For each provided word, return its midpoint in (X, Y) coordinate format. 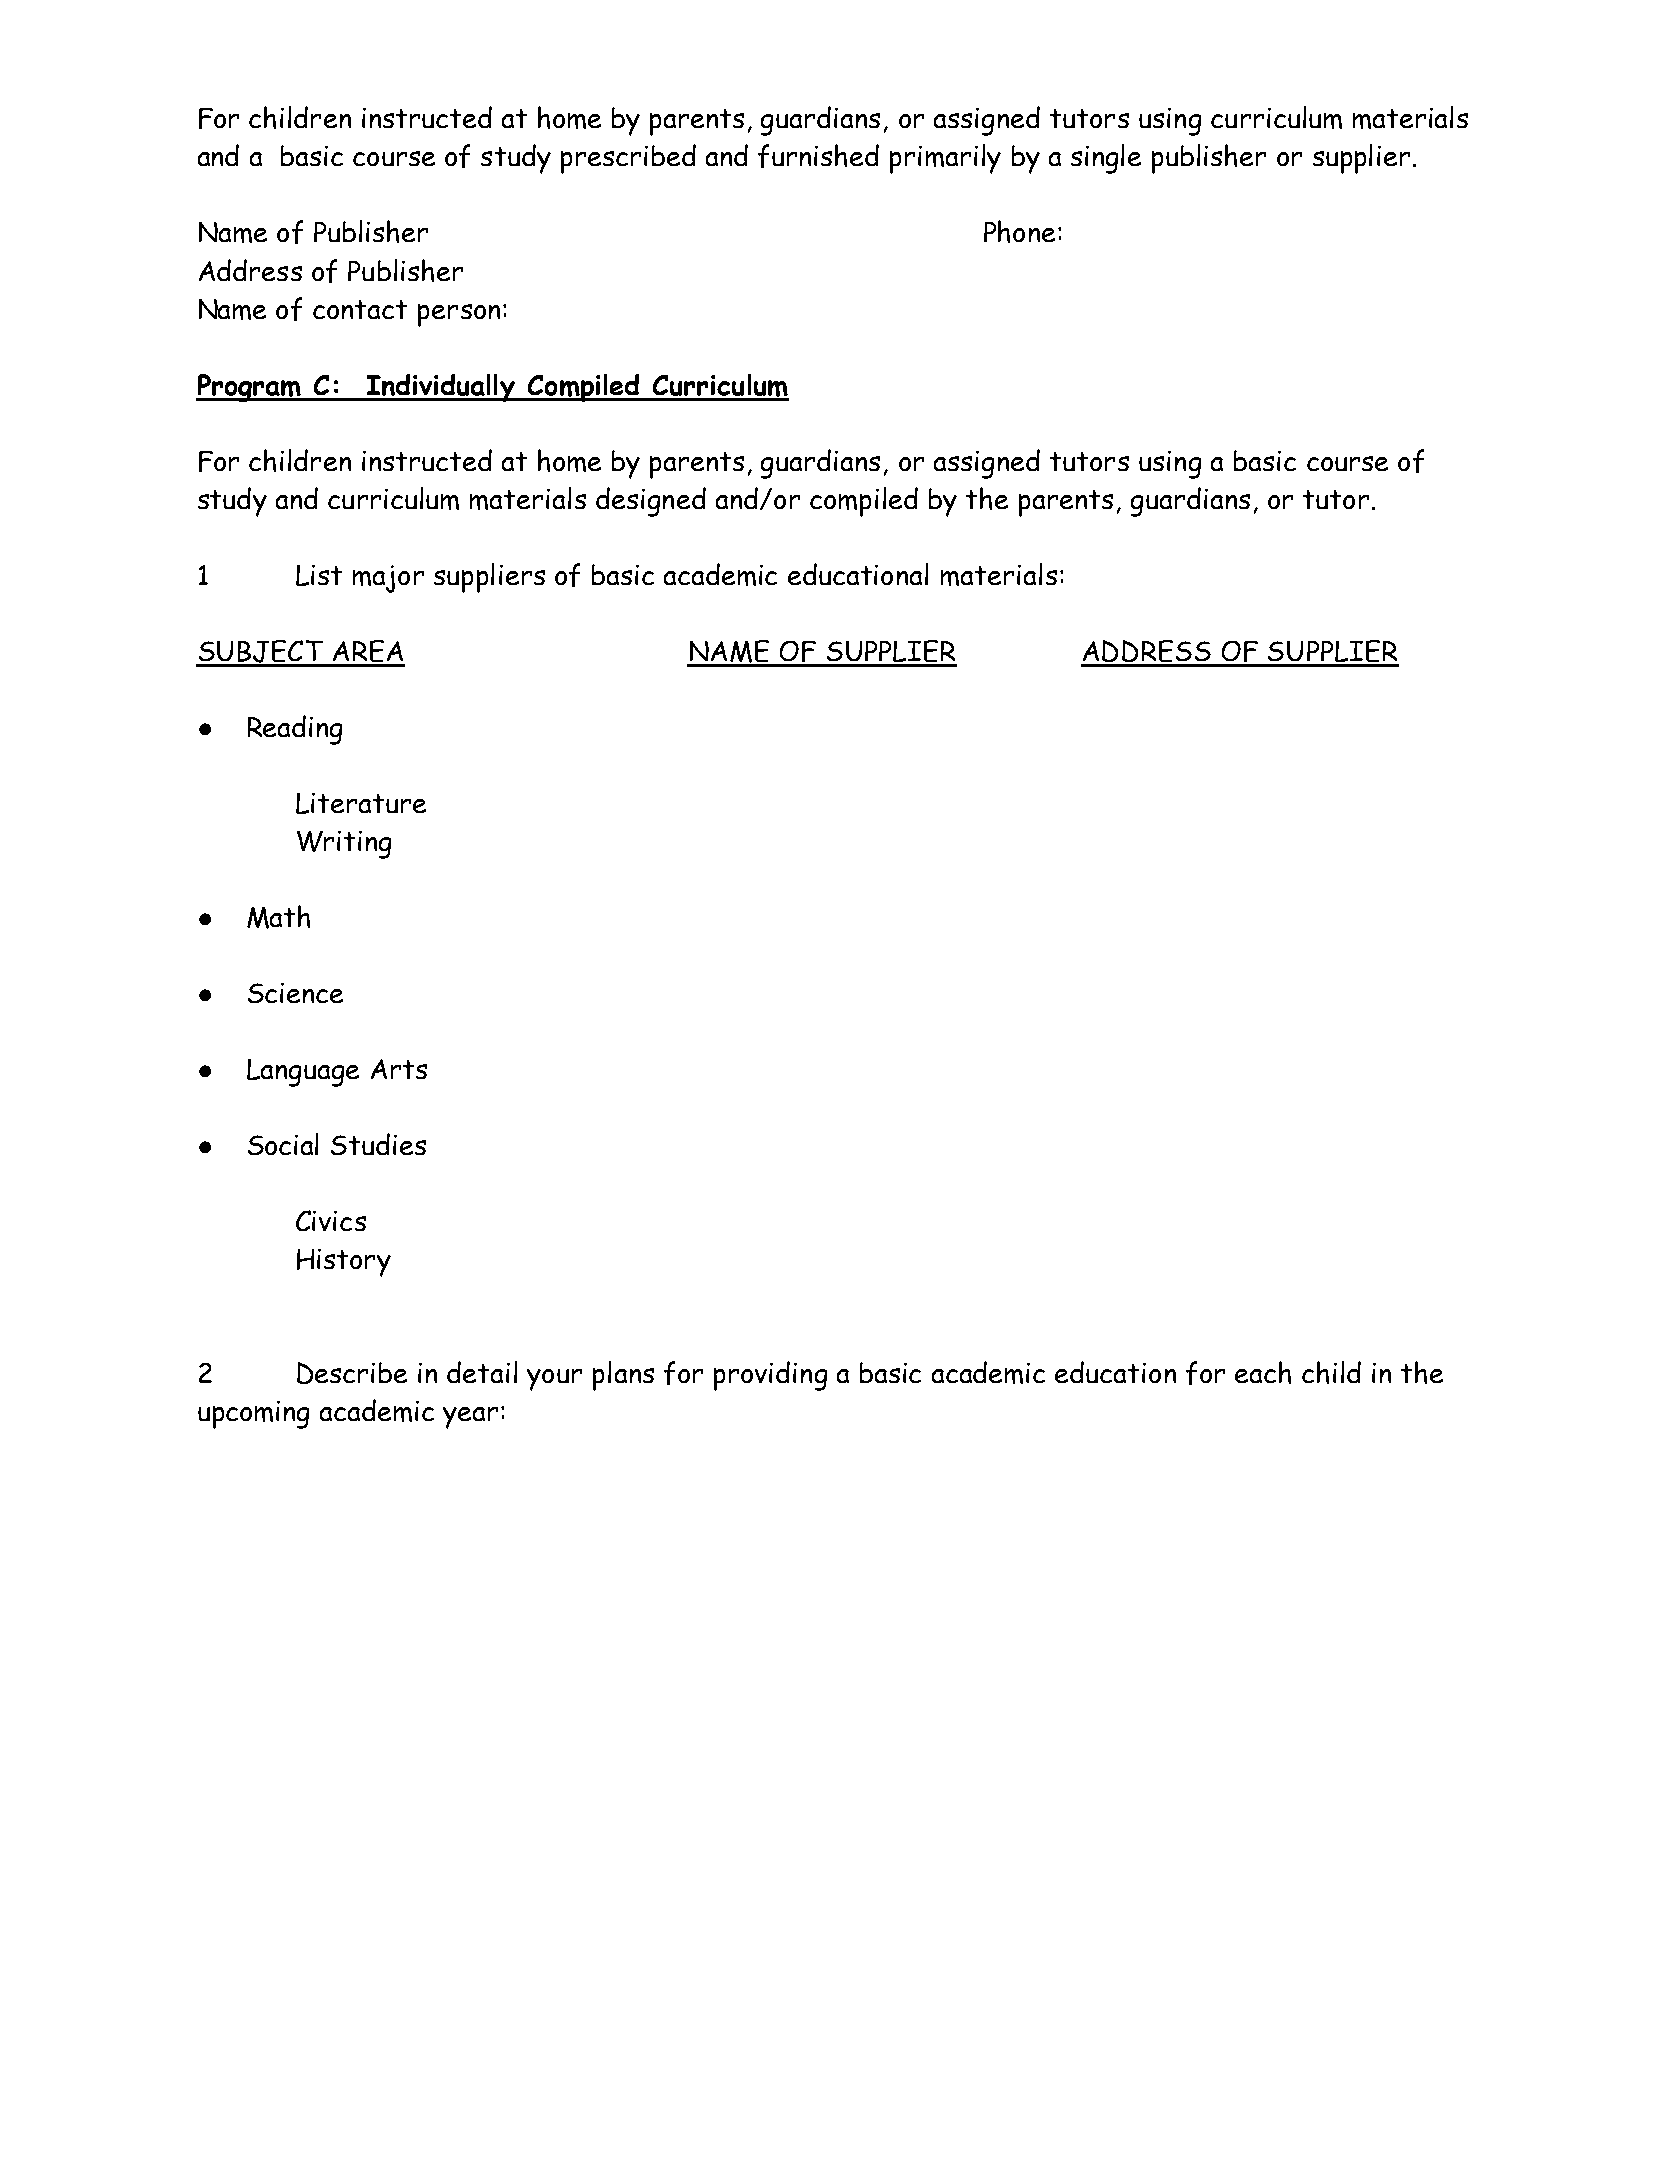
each (1263, 1372)
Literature (361, 803)
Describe (352, 1373)
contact (360, 309)
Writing (344, 845)
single (1106, 159)
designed (651, 502)
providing (770, 1376)
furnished (818, 156)
